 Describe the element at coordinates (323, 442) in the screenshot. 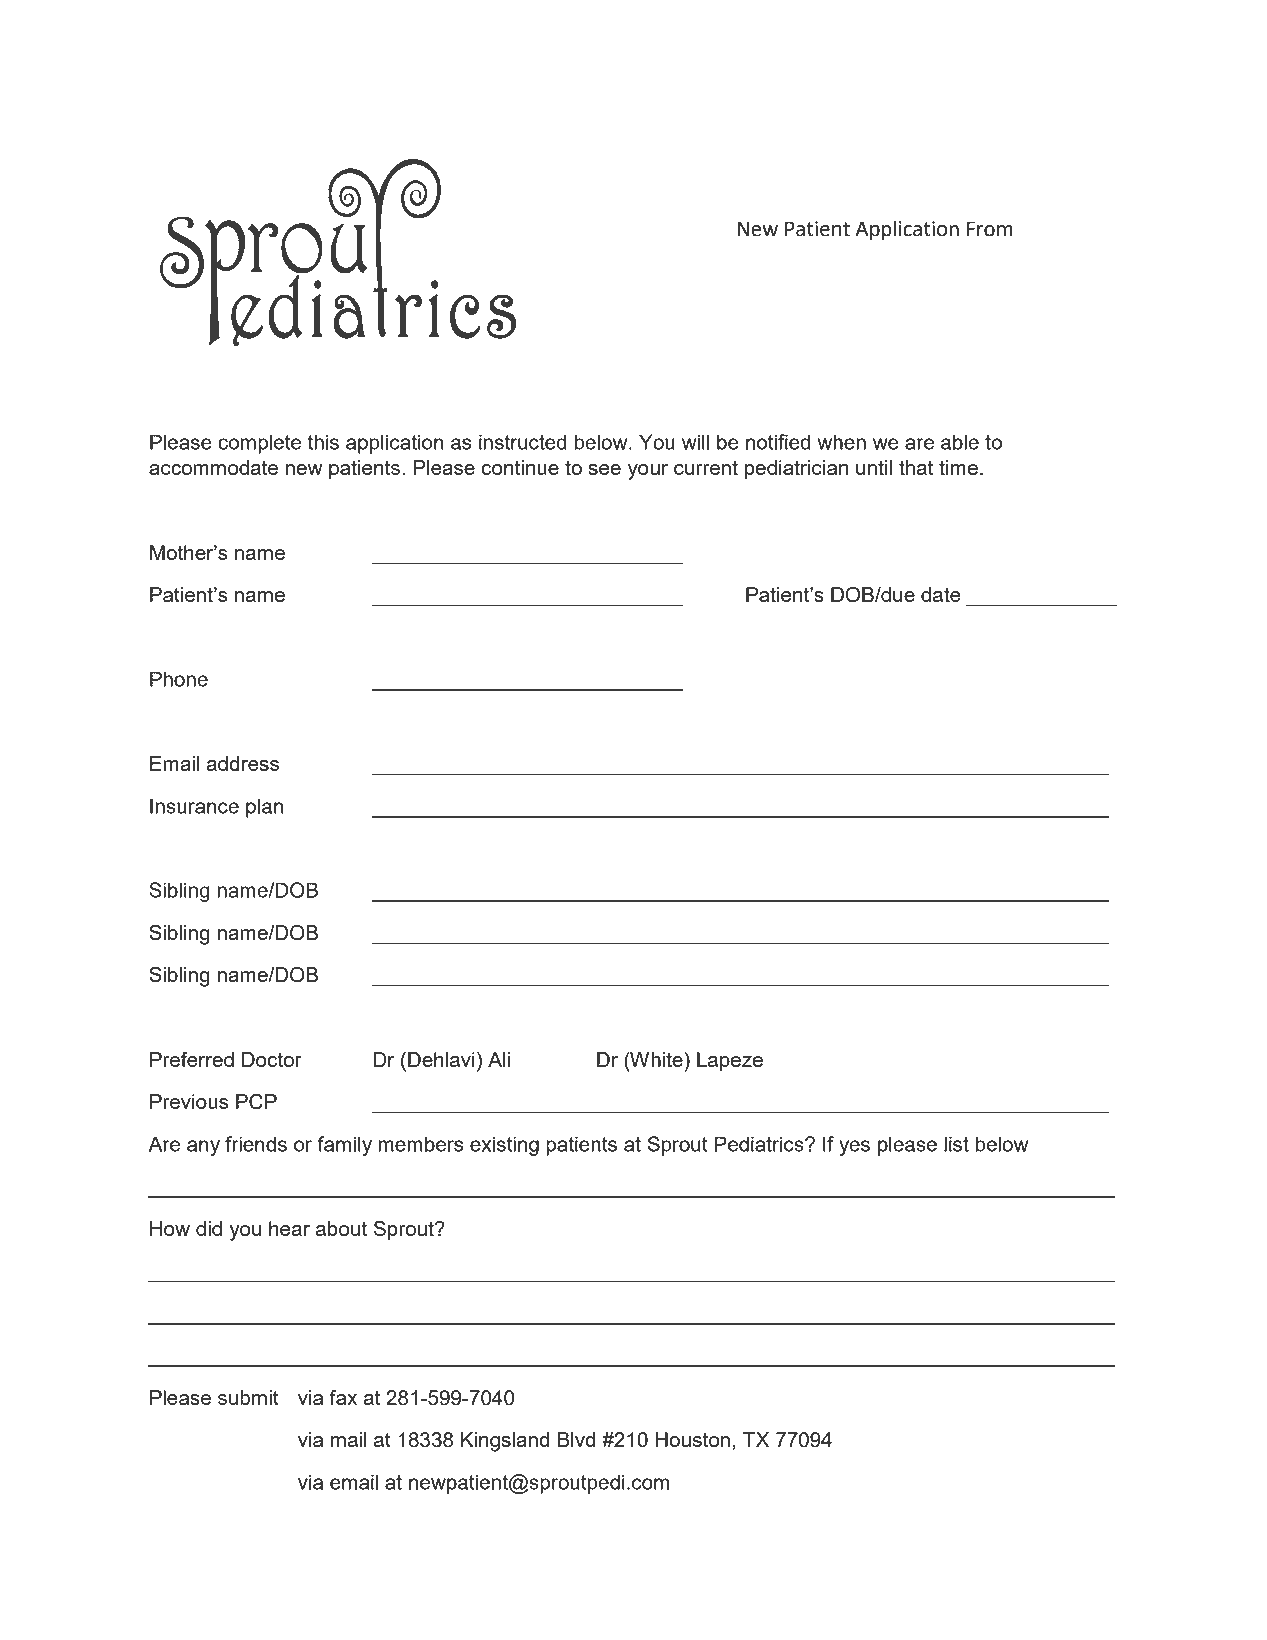

I see `this` at that location.
